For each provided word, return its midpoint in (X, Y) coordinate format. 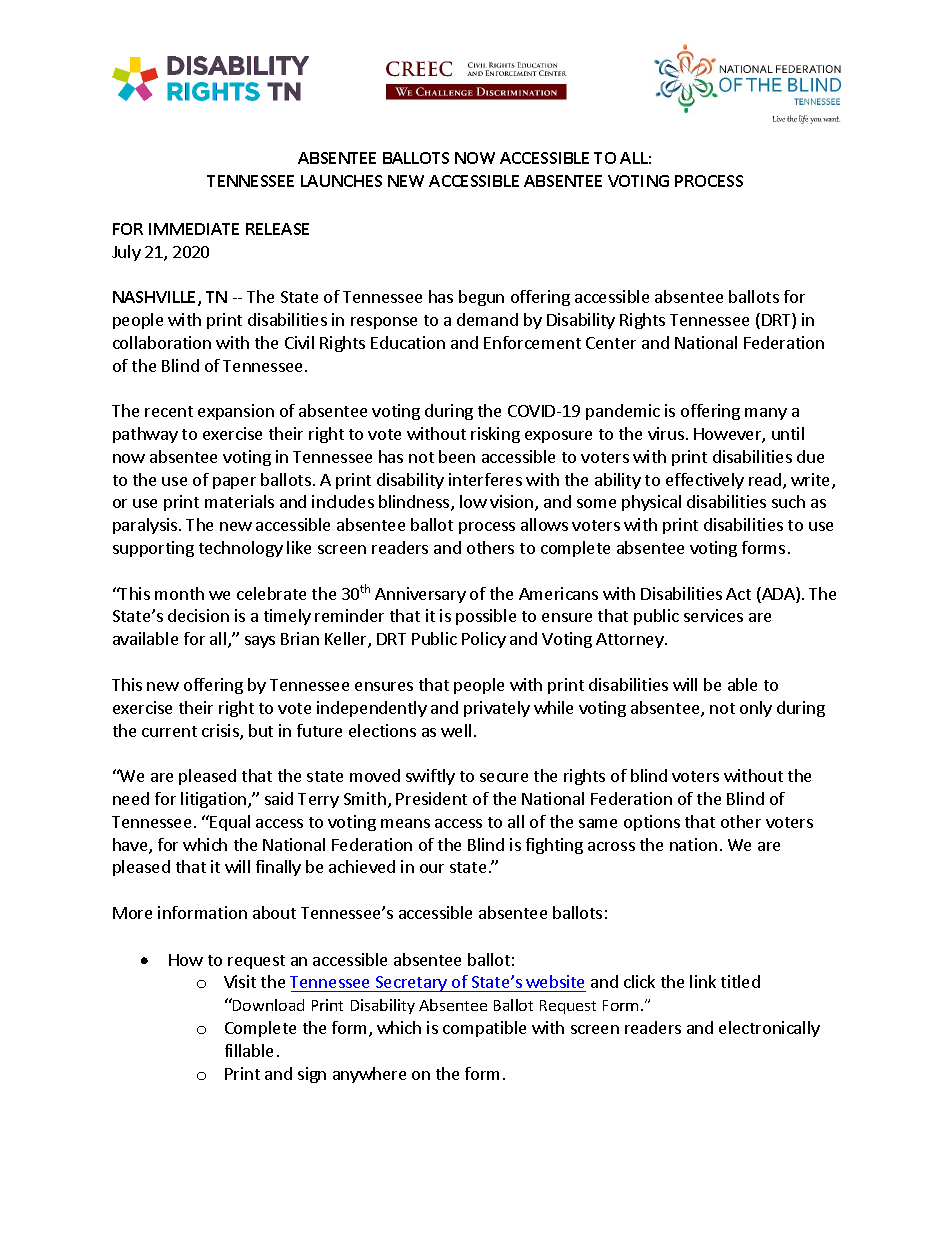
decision (198, 615)
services (713, 615)
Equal (230, 823)
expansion (236, 412)
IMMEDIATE (194, 229)
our (432, 868)
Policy (484, 640)
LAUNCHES (341, 181)
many (766, 414)
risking (495, 435)
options (652, 823)
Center (611, 343)
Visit (240, 981)
